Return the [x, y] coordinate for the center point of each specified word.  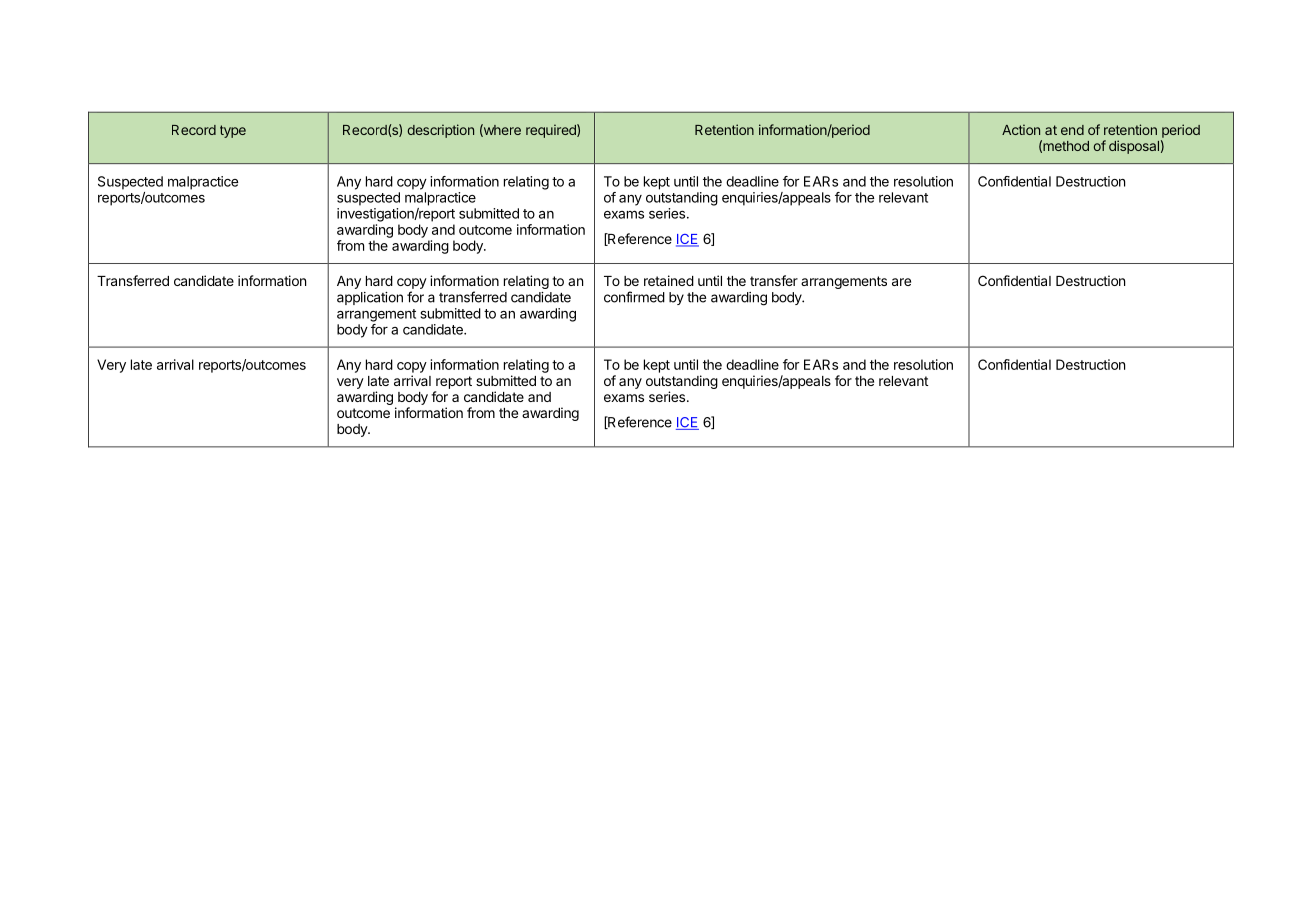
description [440, 131]
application [370, 298]
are [901, 282]
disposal [1134, 147]
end [1072, 130]
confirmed [634, 297]
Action [1021, 129]
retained [669, 280]
